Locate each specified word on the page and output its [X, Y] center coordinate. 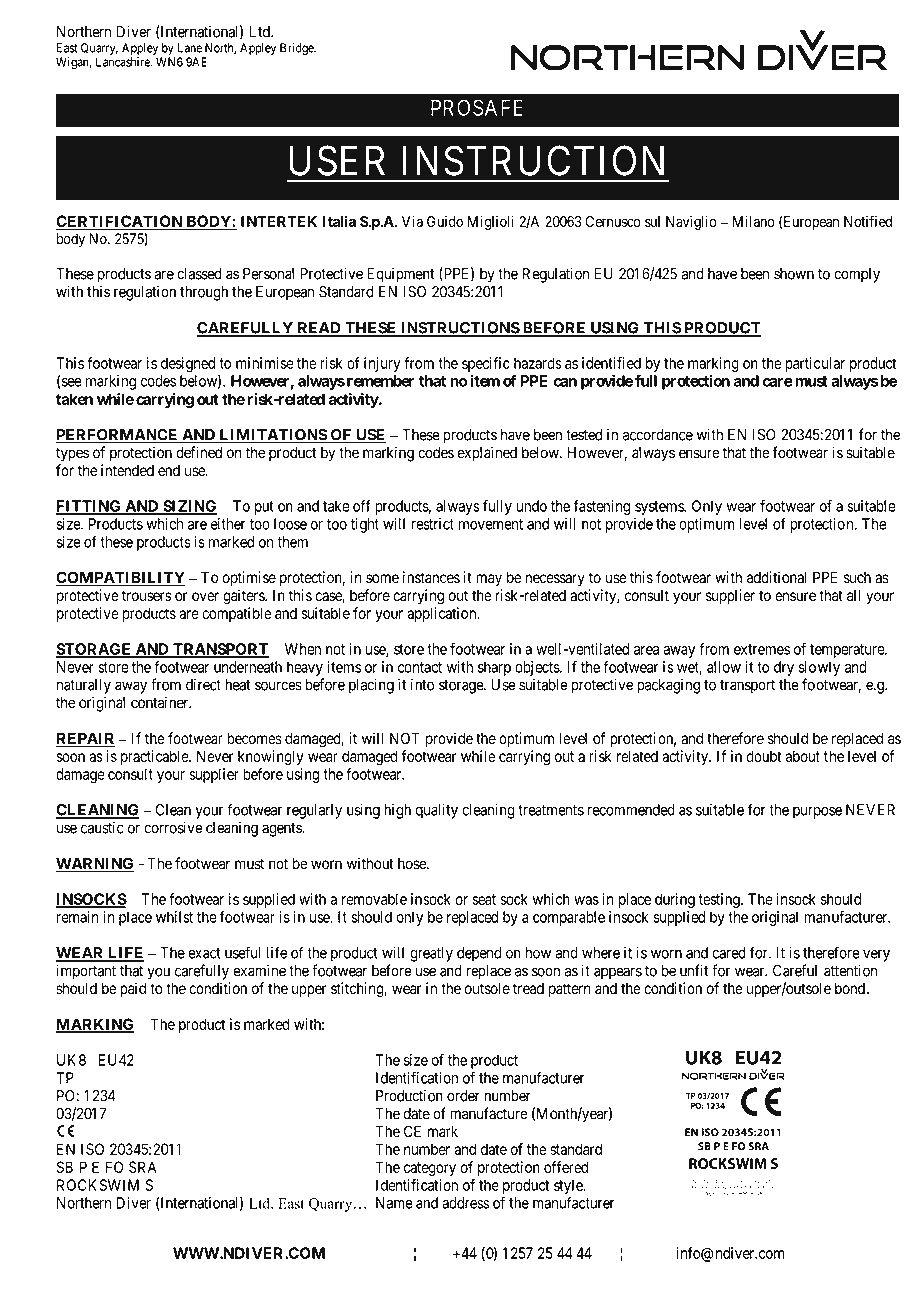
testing [720, 900]
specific [486, 366]
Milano [754, 221]
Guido [445, 221]
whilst [174, 917]
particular [815, 364]
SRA [143, 1167]
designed [188, 364]
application [443, 614]
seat [484, 899]
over [205, 597]
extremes [762, 649]
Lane [190, 48]
